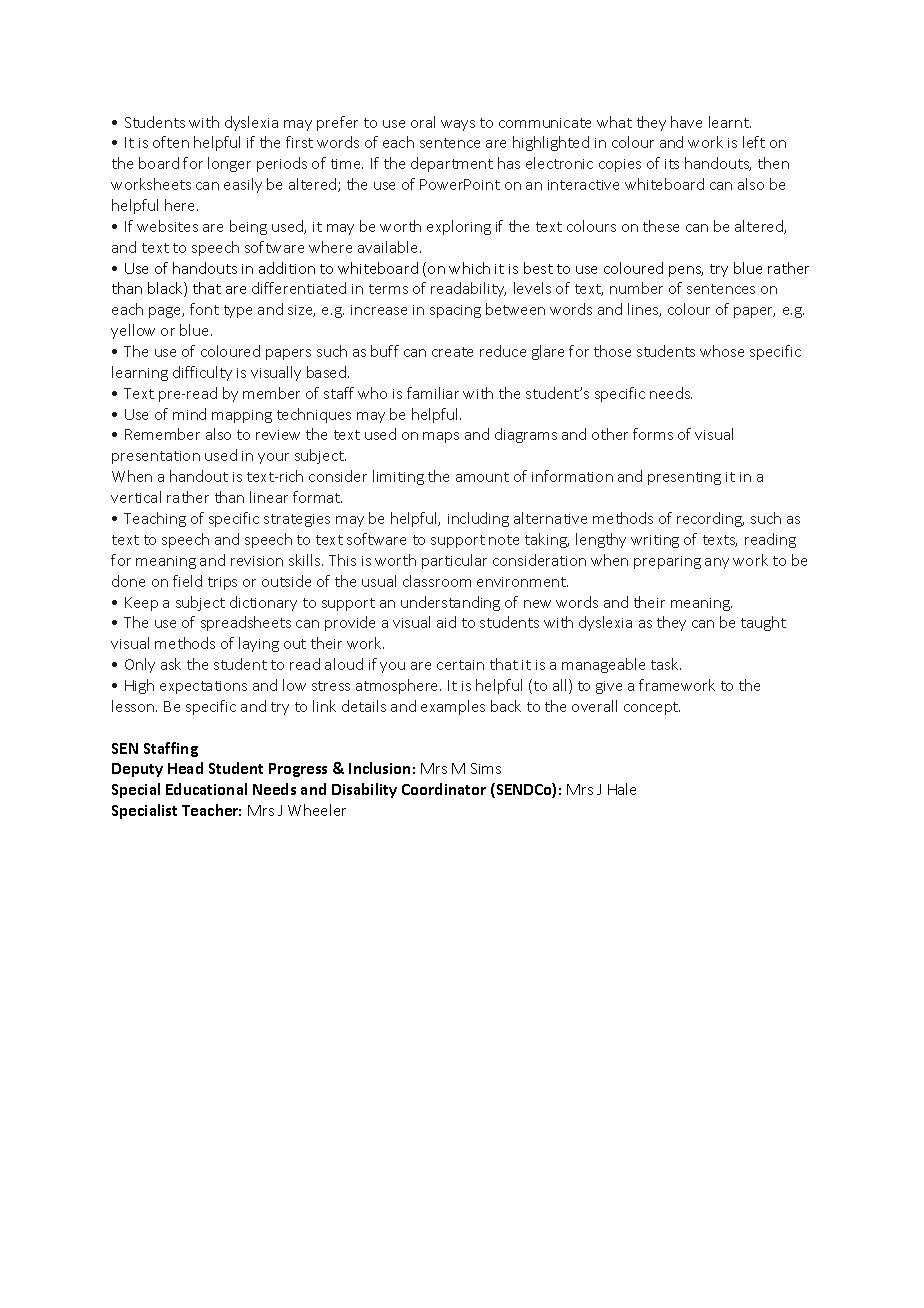  What do you see at coordinates (187, 581) in the screenshot?
I see `field` at bounding box center [187, 581].
